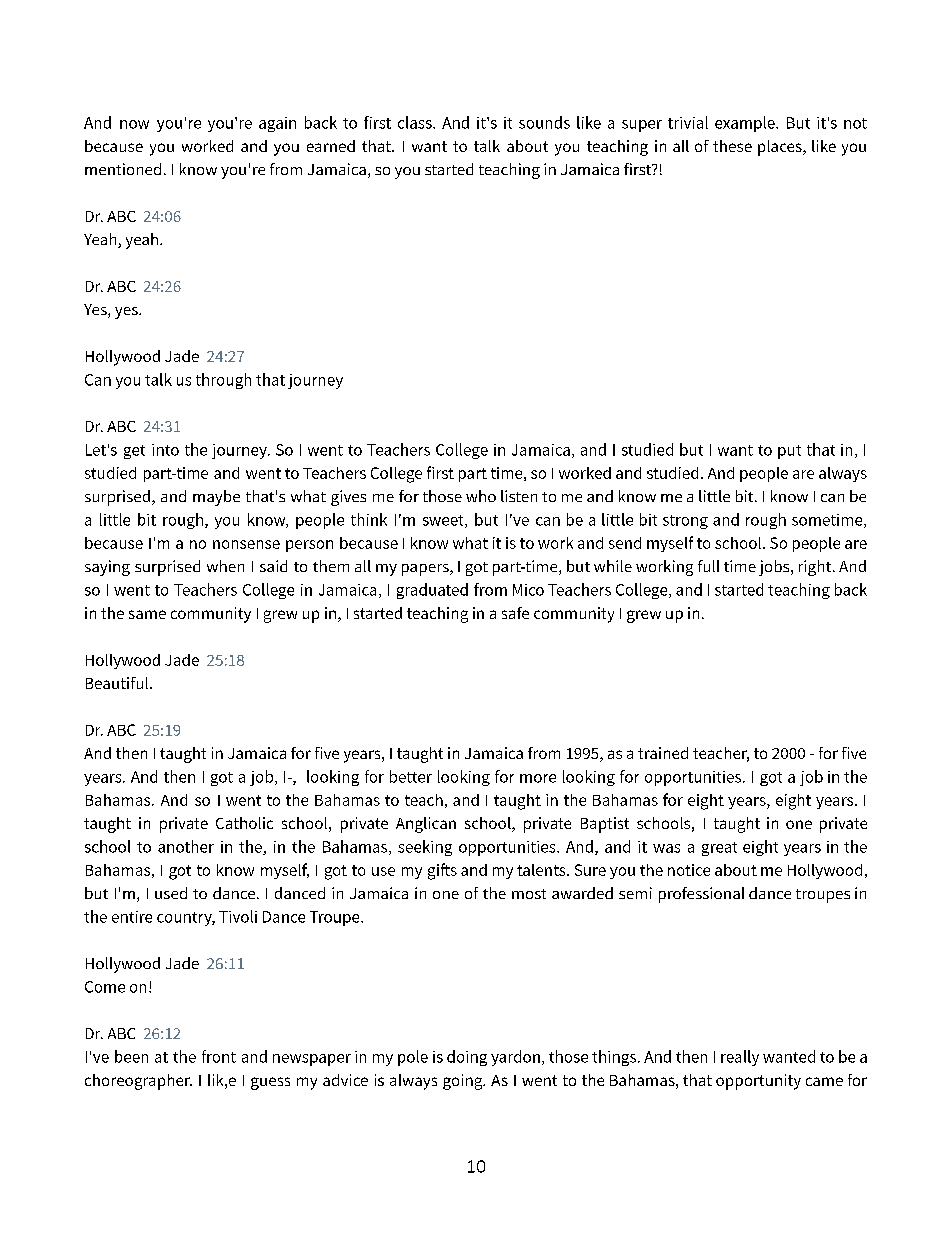  Describe the element at coordinates (416, 122) in the image. I see `class` at that location.
